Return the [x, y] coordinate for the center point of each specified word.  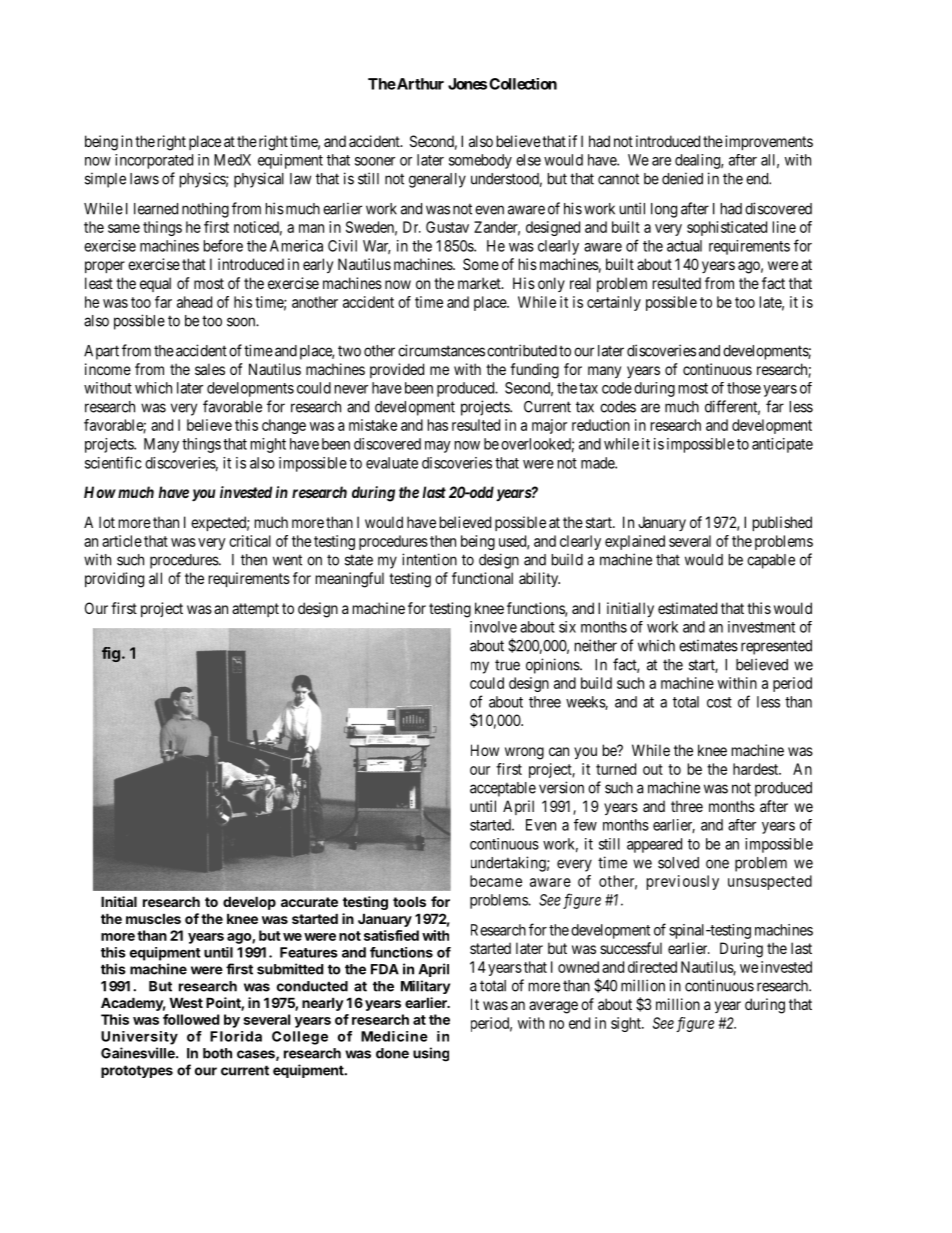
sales [210, 369]
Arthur [419, 84]
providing [114, 580]
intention [429, 559]
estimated [687, 608]
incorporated [154, 161]
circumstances [441, 350]
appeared [654, 845]
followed [191, 1019]
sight [627, 1024]
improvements [769, 142]
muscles [153, 918]
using [431, 1054]
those [744, 388]
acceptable [503, 789]
